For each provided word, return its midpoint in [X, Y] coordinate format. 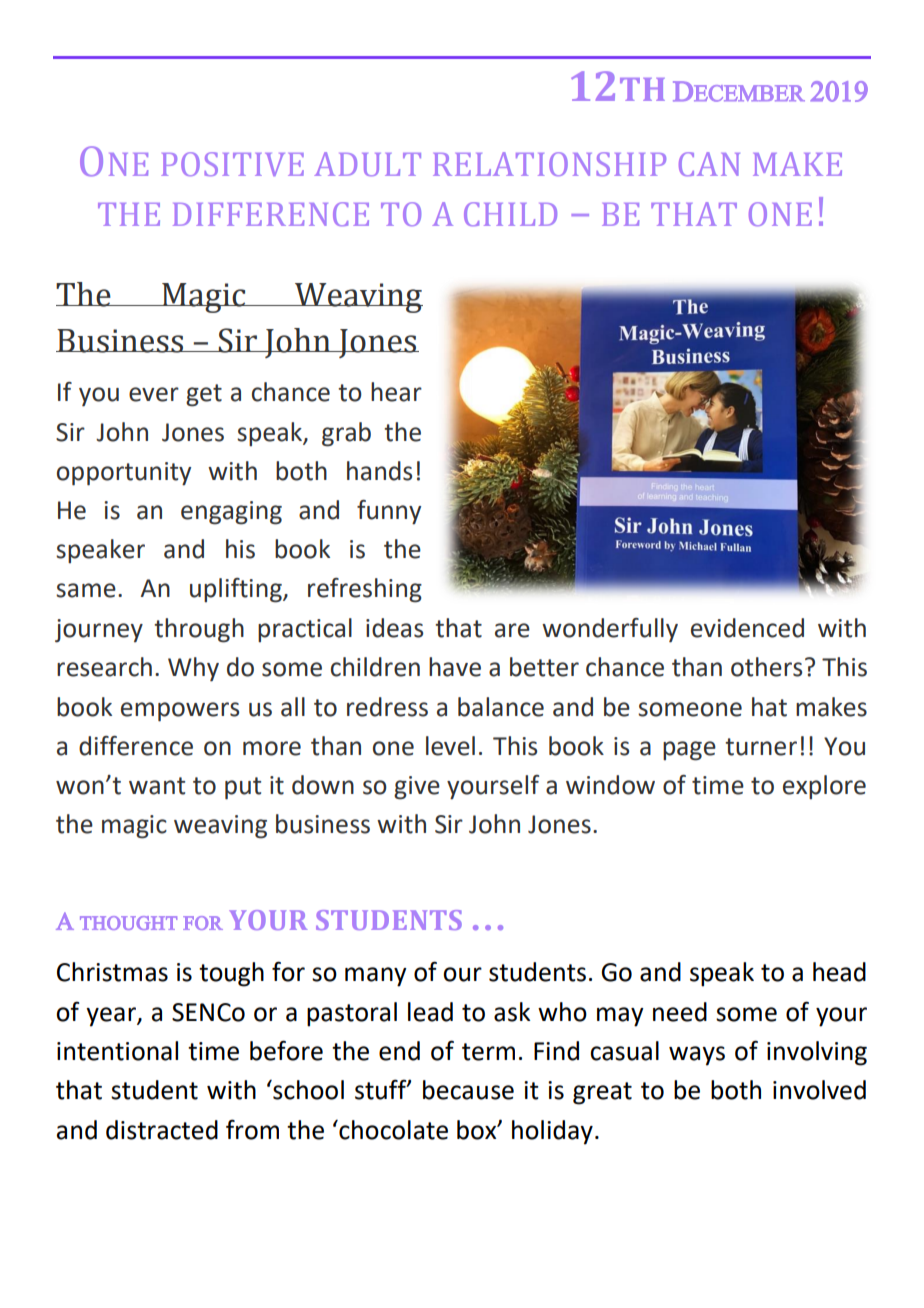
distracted [162, 1130]
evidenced [747, 628]
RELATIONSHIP [549, 164]
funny [389, 512]
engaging [231, 513]
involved [819, 1090]
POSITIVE [232, 164]
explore [824, 787]
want [157, 786]
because [468, 1090]
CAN [709, 164]
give [417, 788]
